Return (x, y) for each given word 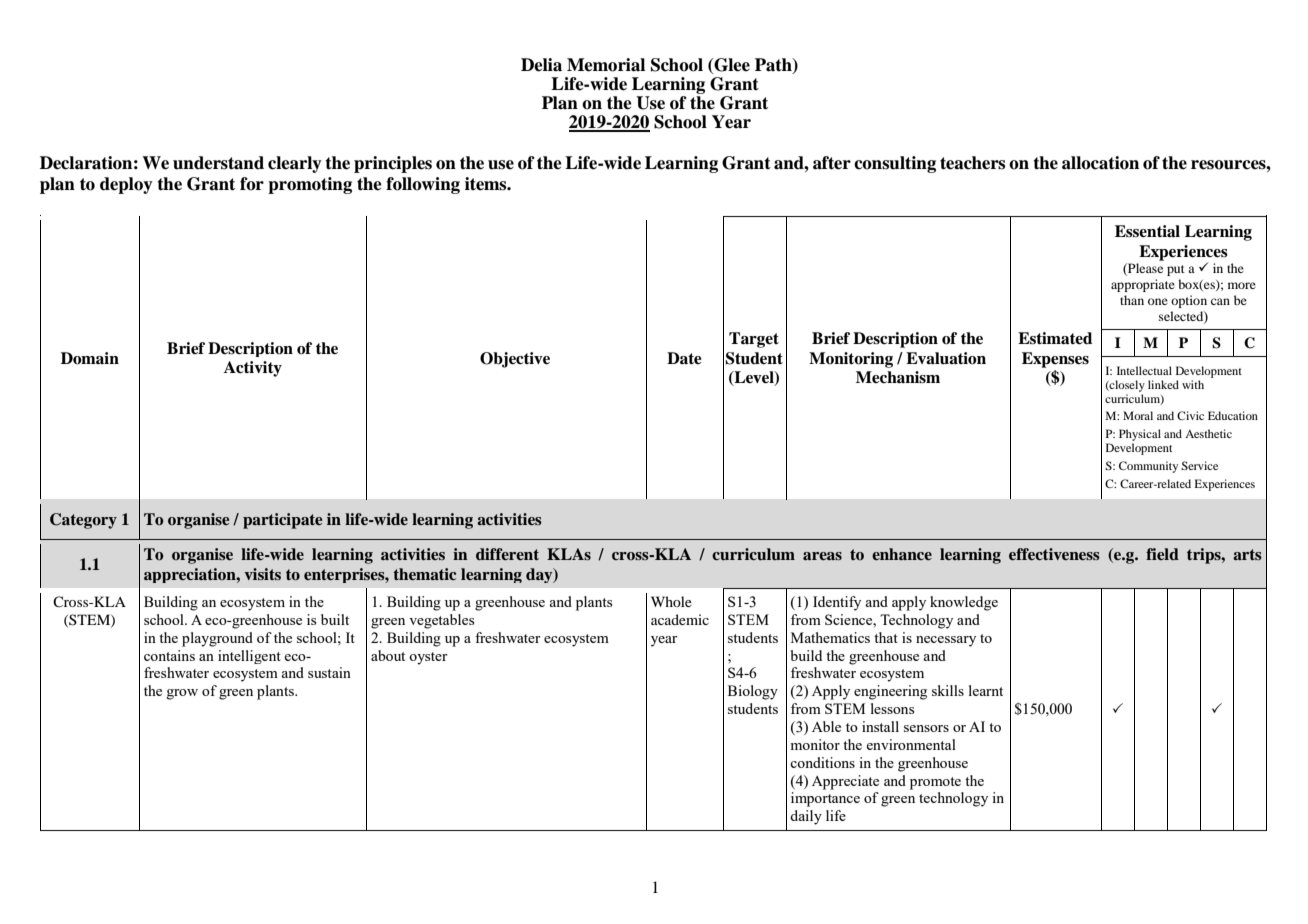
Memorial (606, 65)
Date (684, 358)
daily (806, 817)
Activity (253, 369)
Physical (1140, 436)
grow (182, 694)
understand (218, 163)
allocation (1100, 163)
